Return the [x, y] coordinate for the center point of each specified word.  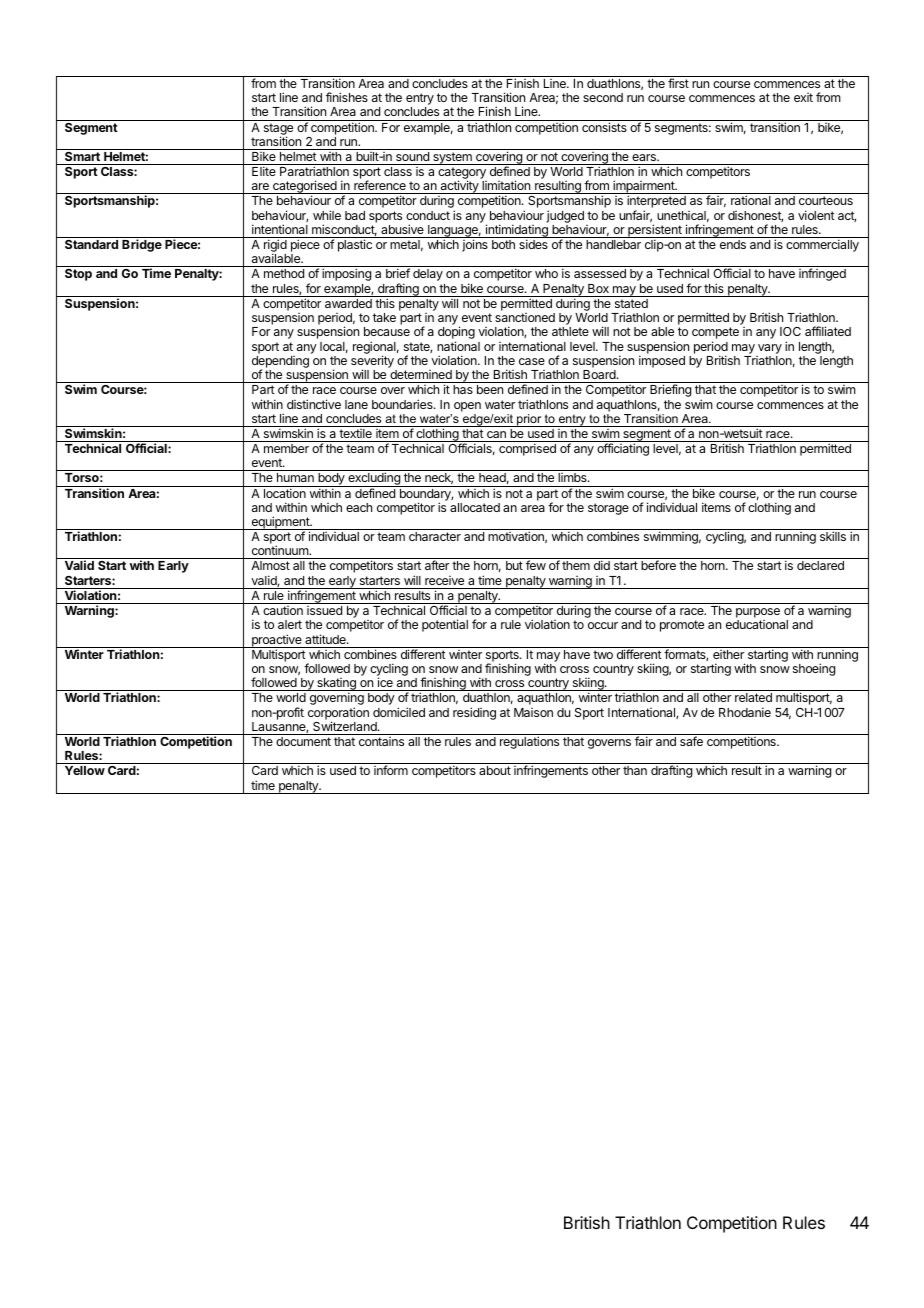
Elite [264, 171]
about [495, 770]
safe [691, 741]
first [678, 83]
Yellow [85, 770]
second [603, 97]
